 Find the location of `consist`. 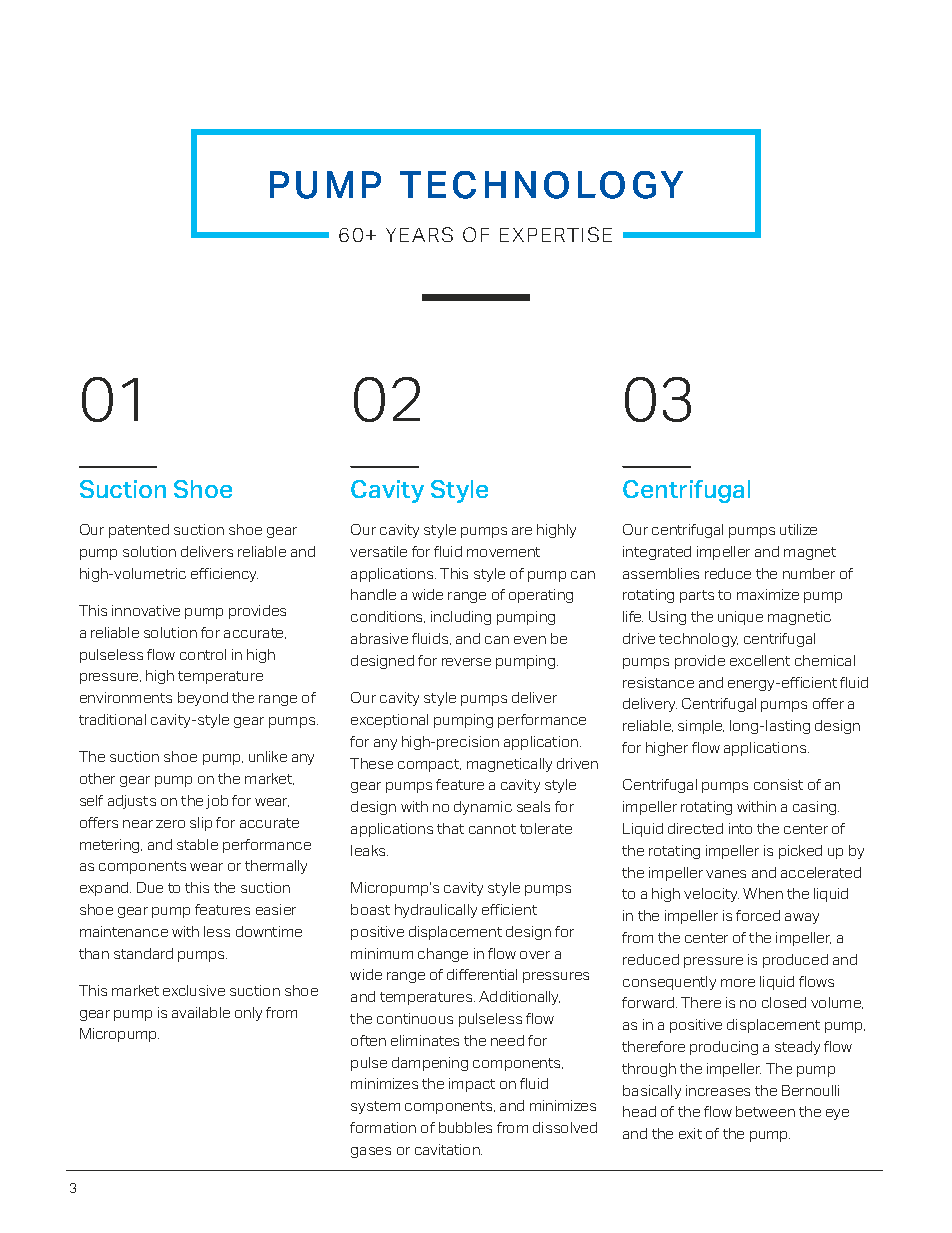

consist is located at coordinates (778, 784).
